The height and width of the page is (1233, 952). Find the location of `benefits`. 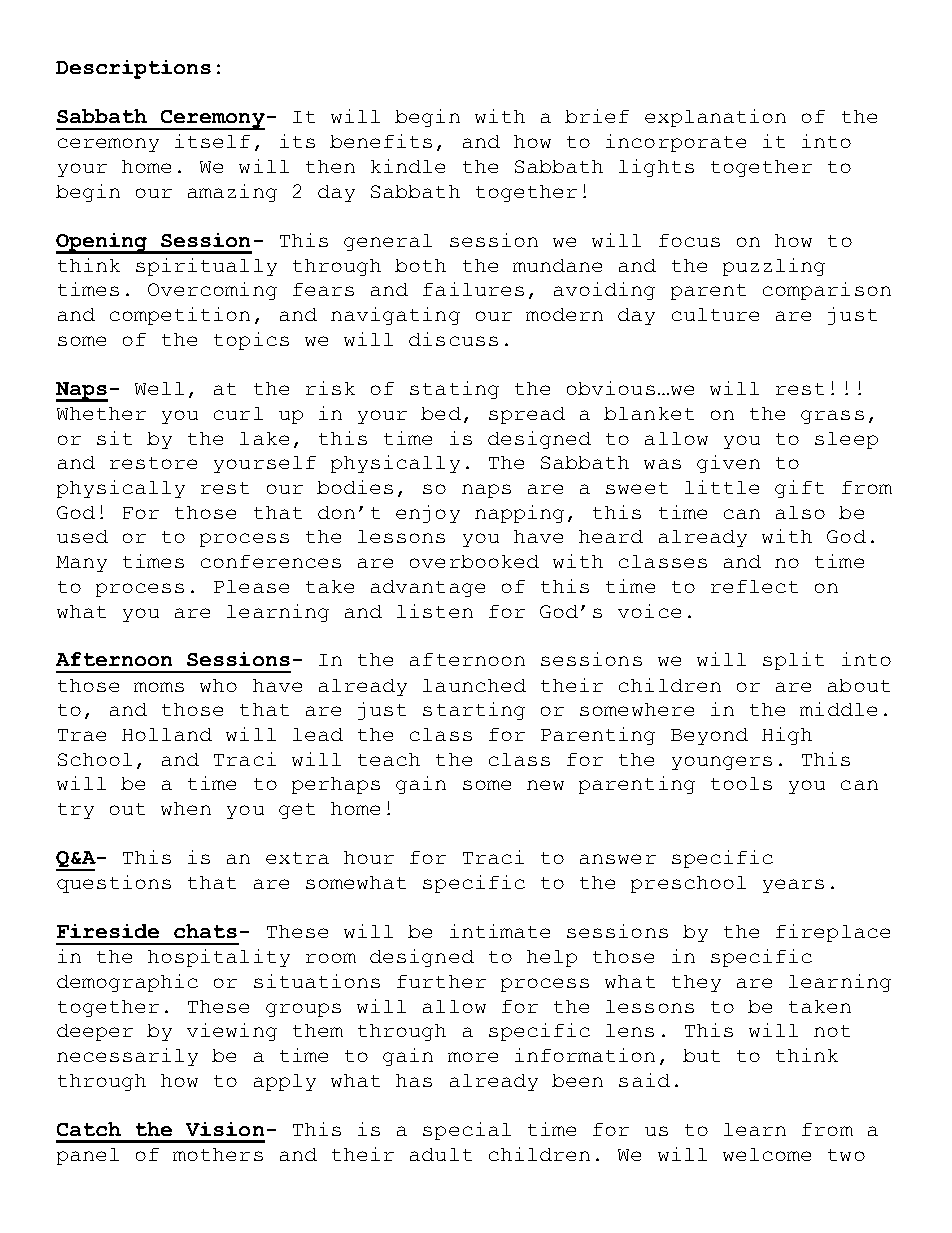

benefits is located at coordinates (381, 141).
